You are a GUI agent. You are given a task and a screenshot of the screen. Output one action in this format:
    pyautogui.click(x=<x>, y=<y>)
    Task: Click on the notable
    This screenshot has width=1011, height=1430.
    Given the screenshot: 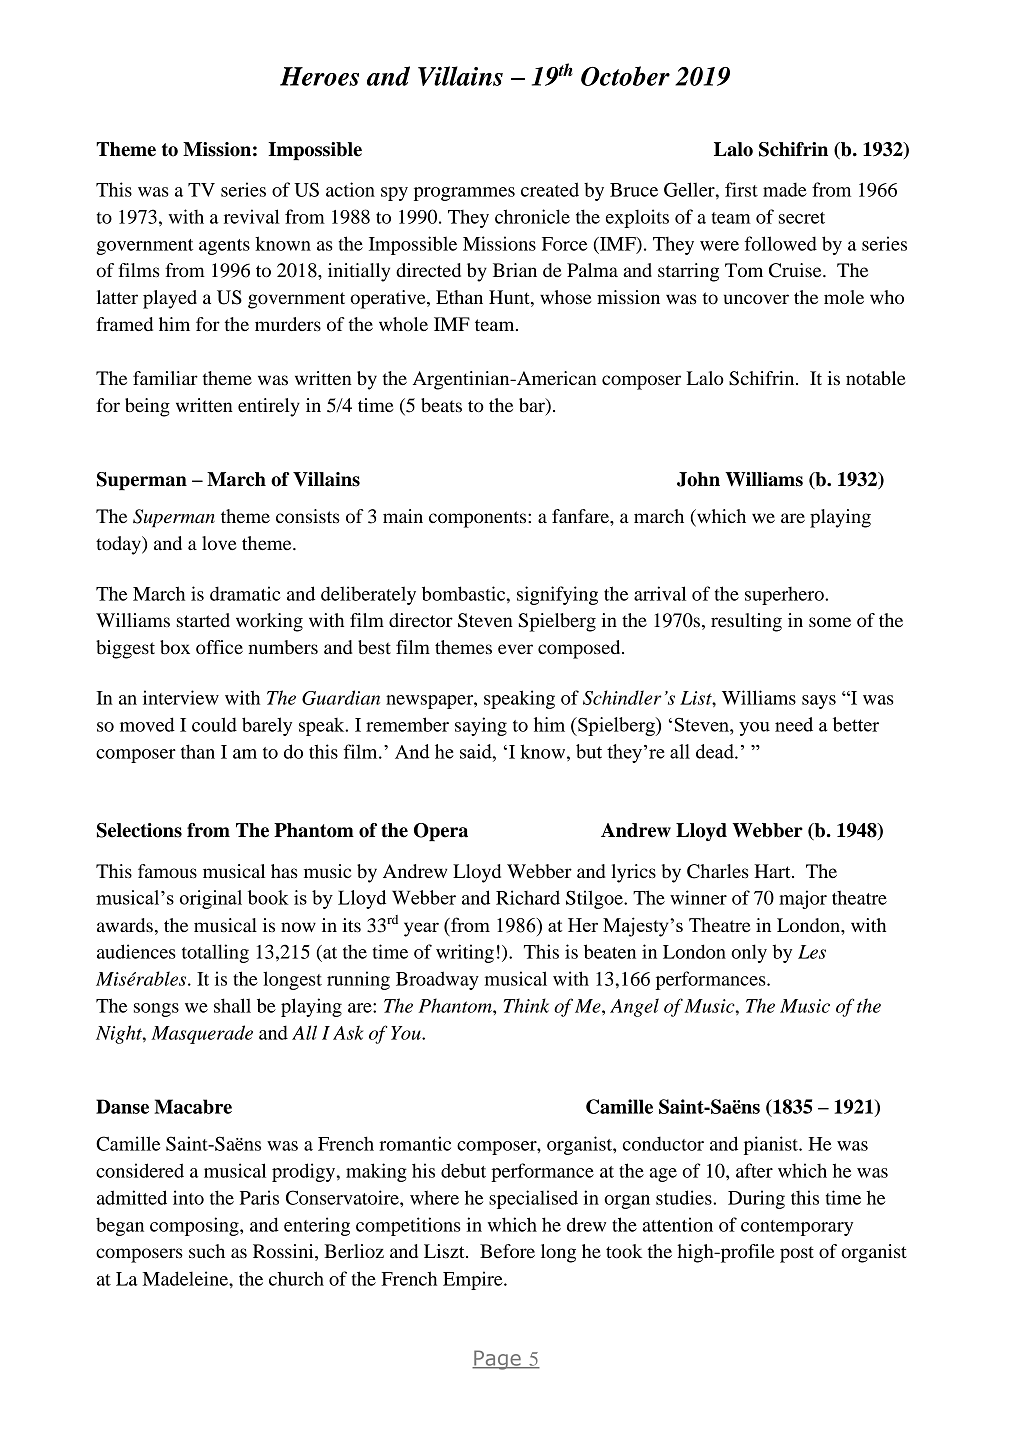 What is the action you would take?
    pyautogui.click(x=876, y=378)
